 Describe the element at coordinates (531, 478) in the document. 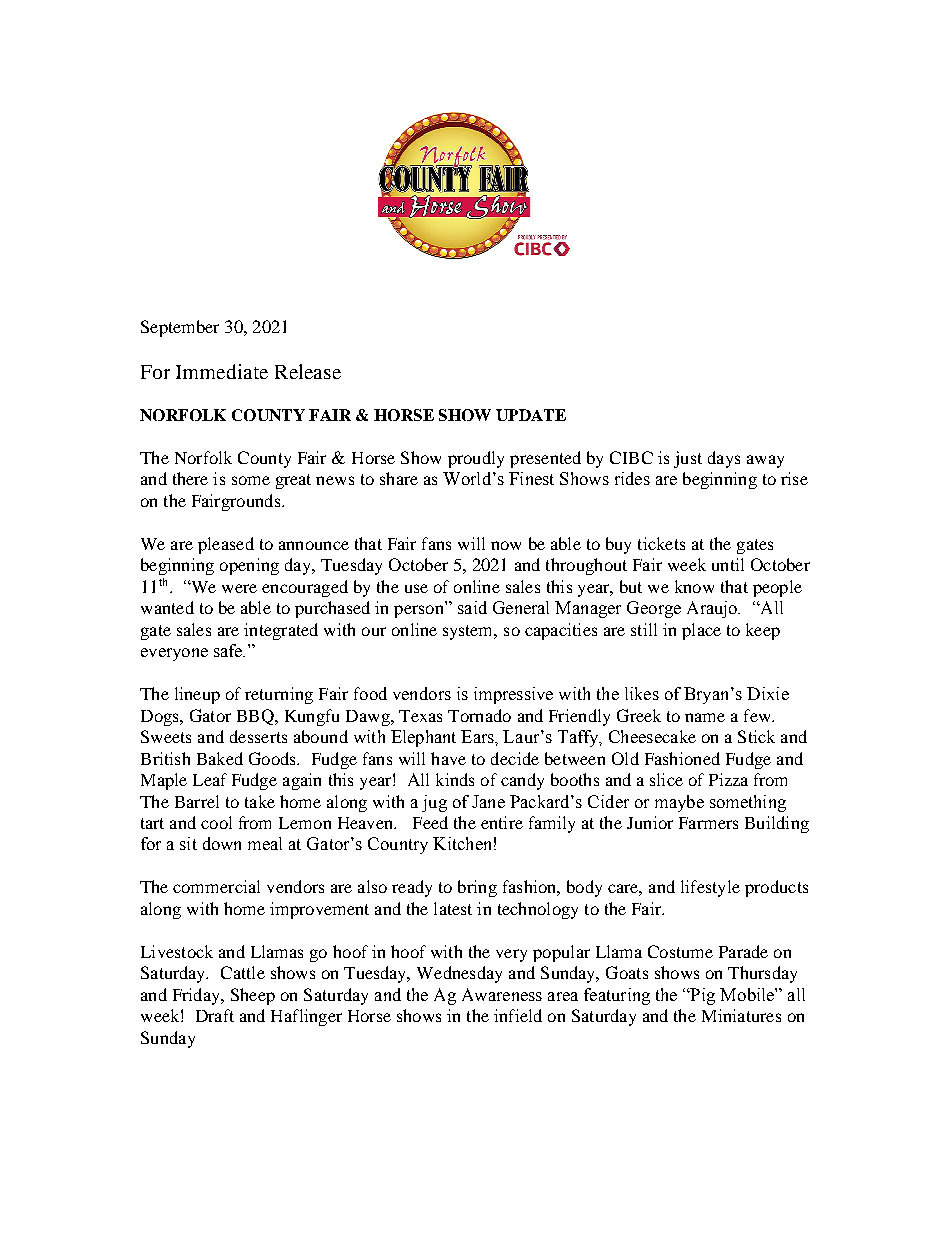

I see `Finest` at that location.
